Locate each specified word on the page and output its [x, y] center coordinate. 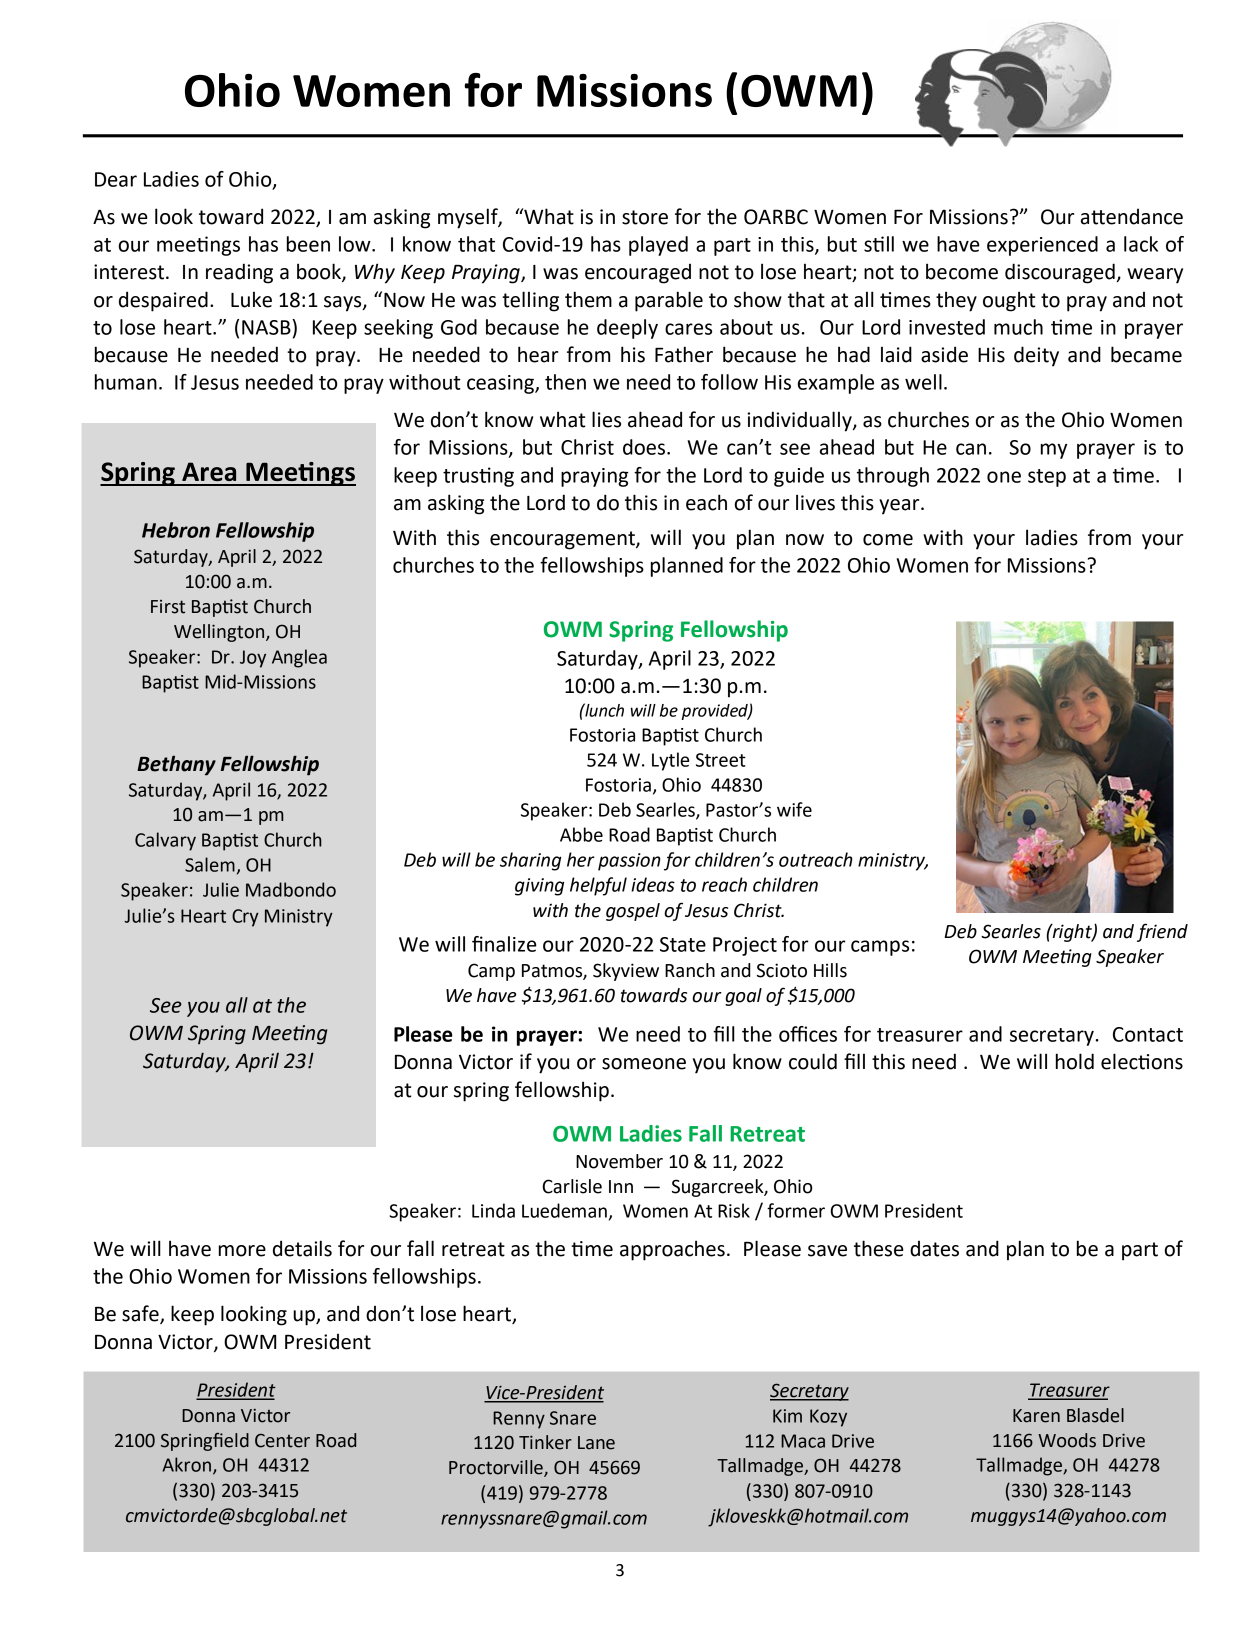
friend [1162, 932]
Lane [596, 1443]
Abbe [581, 834]
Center [282, 1440]
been [308, 244]
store [645, 217]
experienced [1042, 246]
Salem [210, 864]
